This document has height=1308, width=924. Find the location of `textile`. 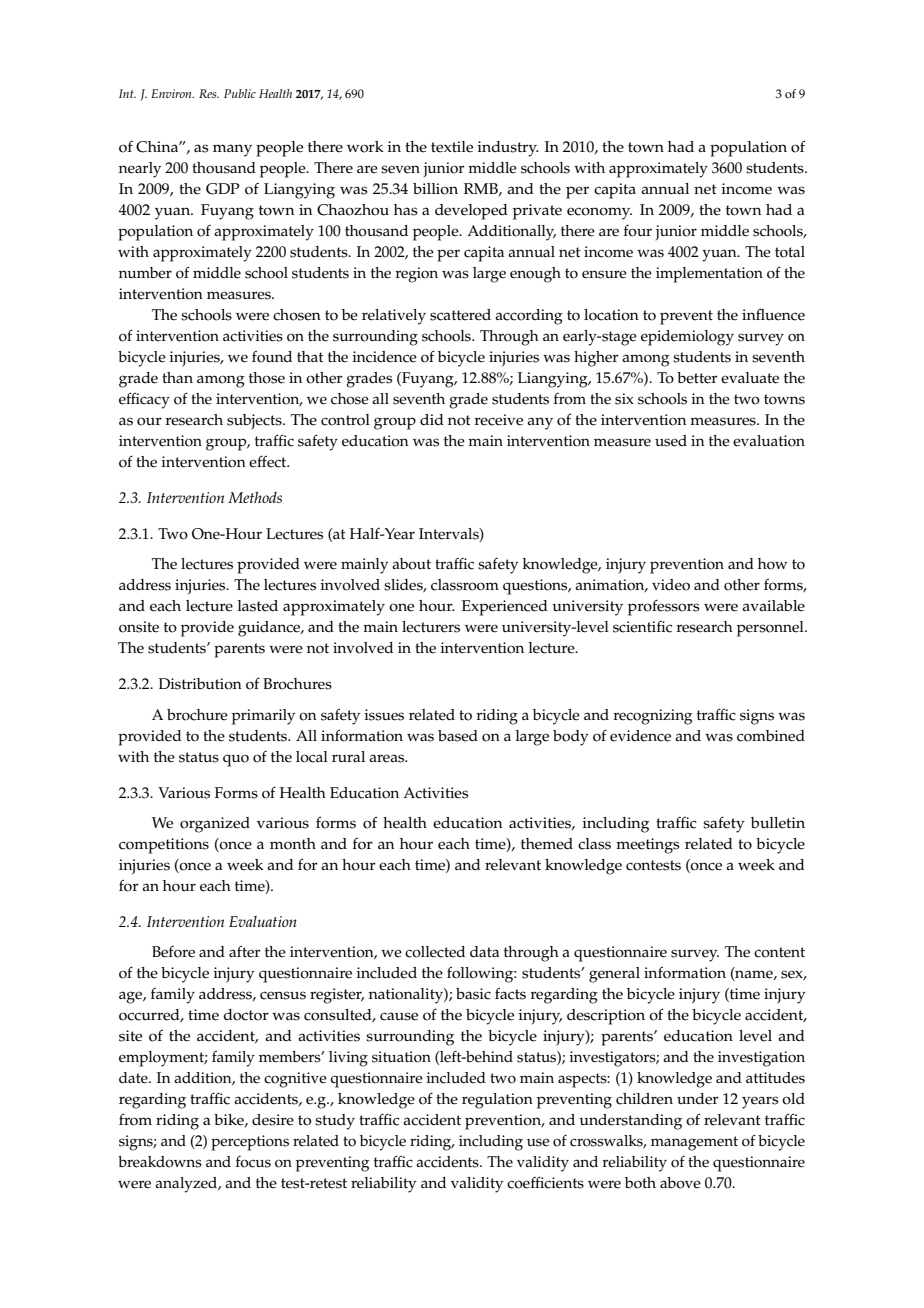

textile is located at coordinates (452, 147).
